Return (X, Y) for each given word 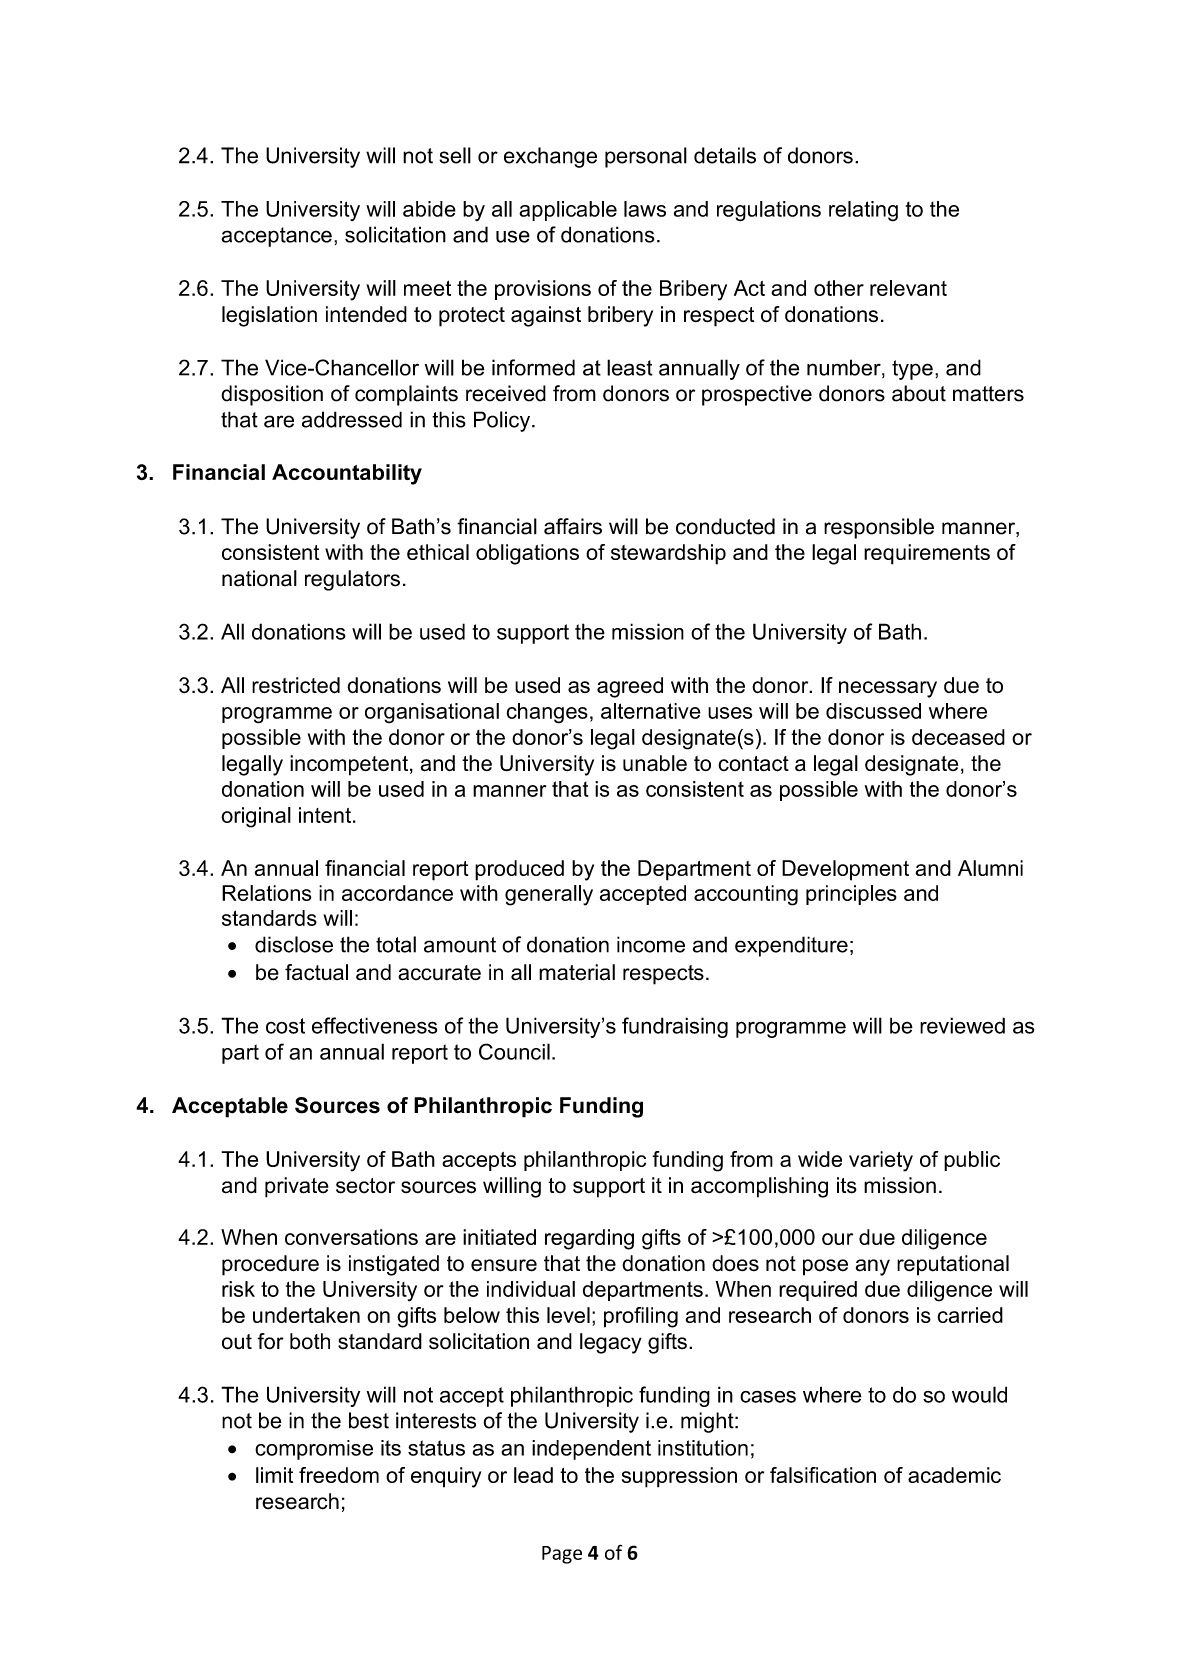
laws (645, 209)
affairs (573, 526)
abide (429, 209)
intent (326, 815)
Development (845, 870)
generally (549, 895)
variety (881, 1161)
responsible (879, 528)
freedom (339, 1475)
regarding (589, 1239)
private (297, 1187)
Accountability (347, 474)
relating (863, 211)
